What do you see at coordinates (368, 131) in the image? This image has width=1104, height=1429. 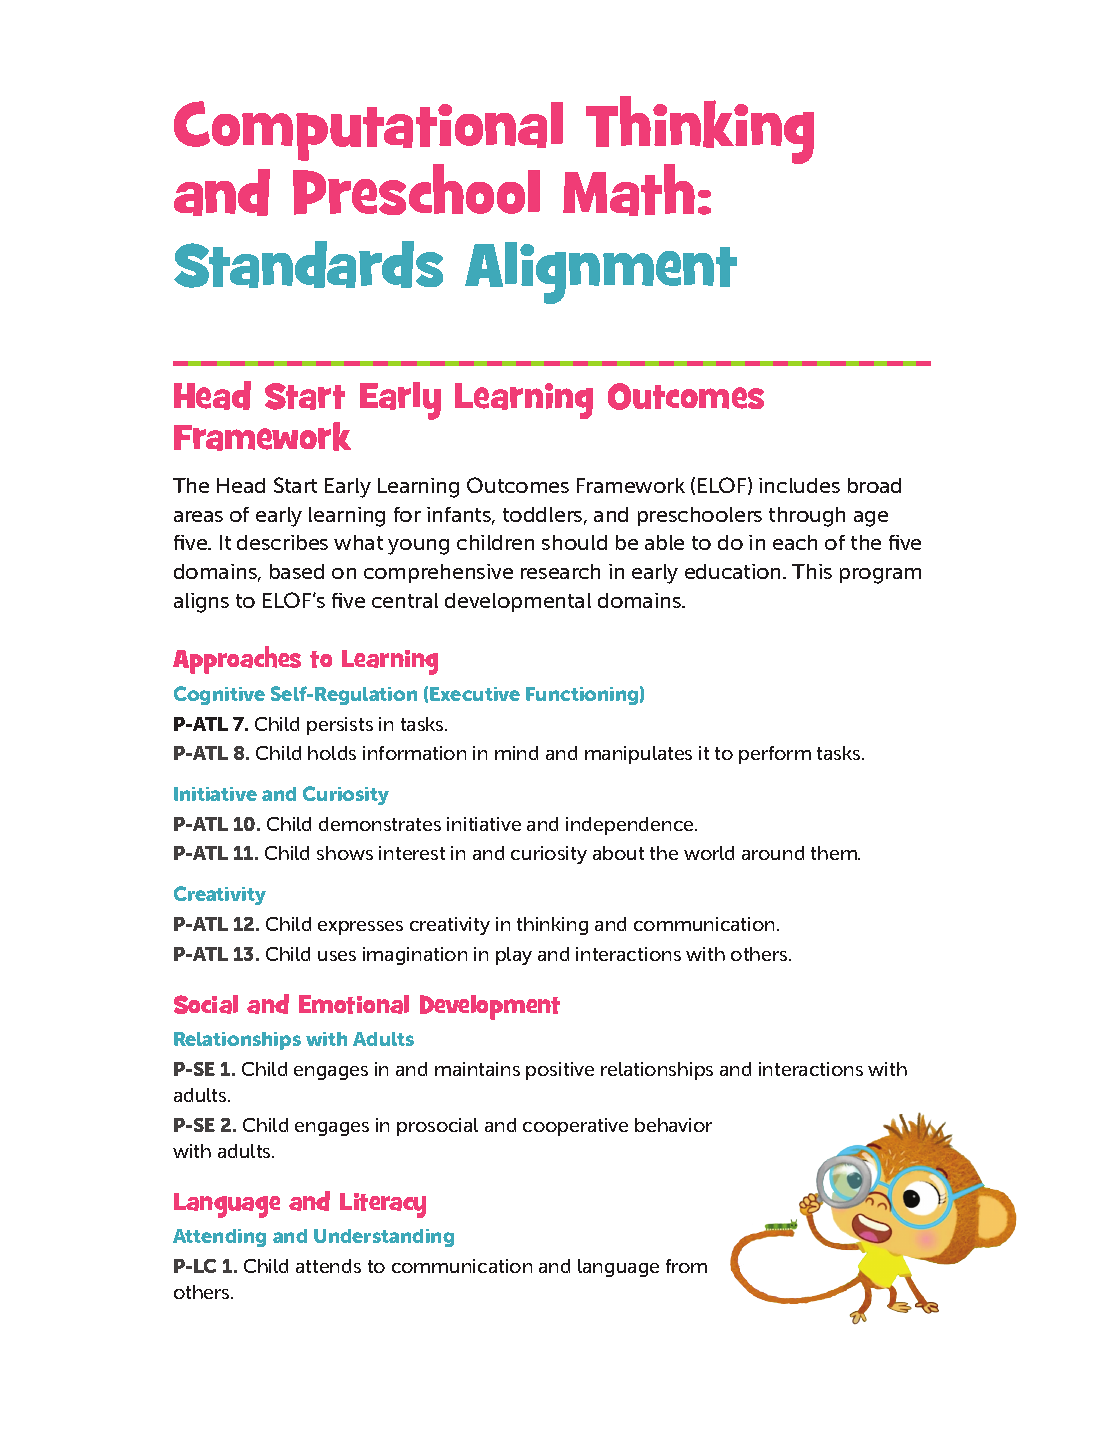 I see `Computational` at bounding box center [368, 131].
